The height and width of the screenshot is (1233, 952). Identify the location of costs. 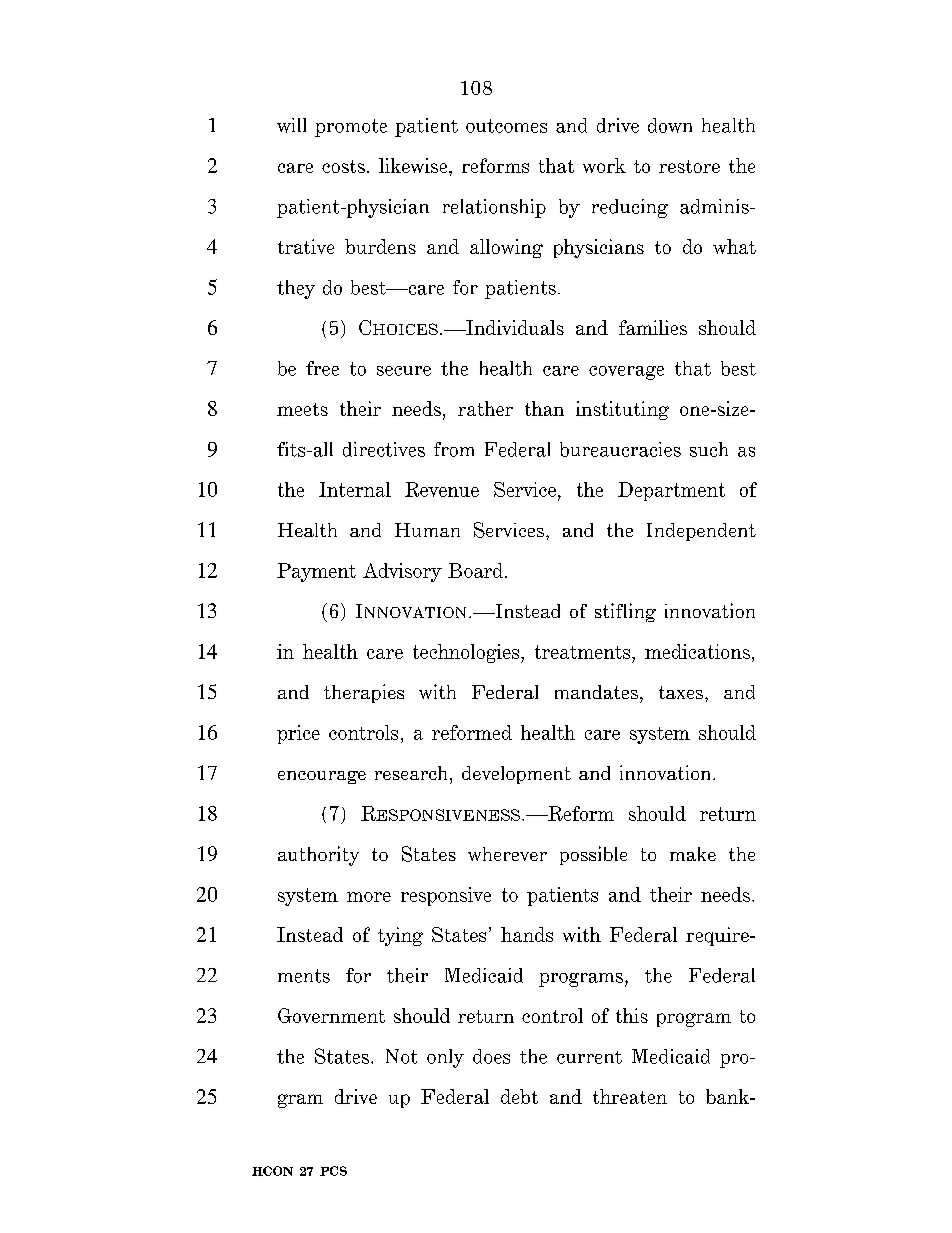
(343, 166).
